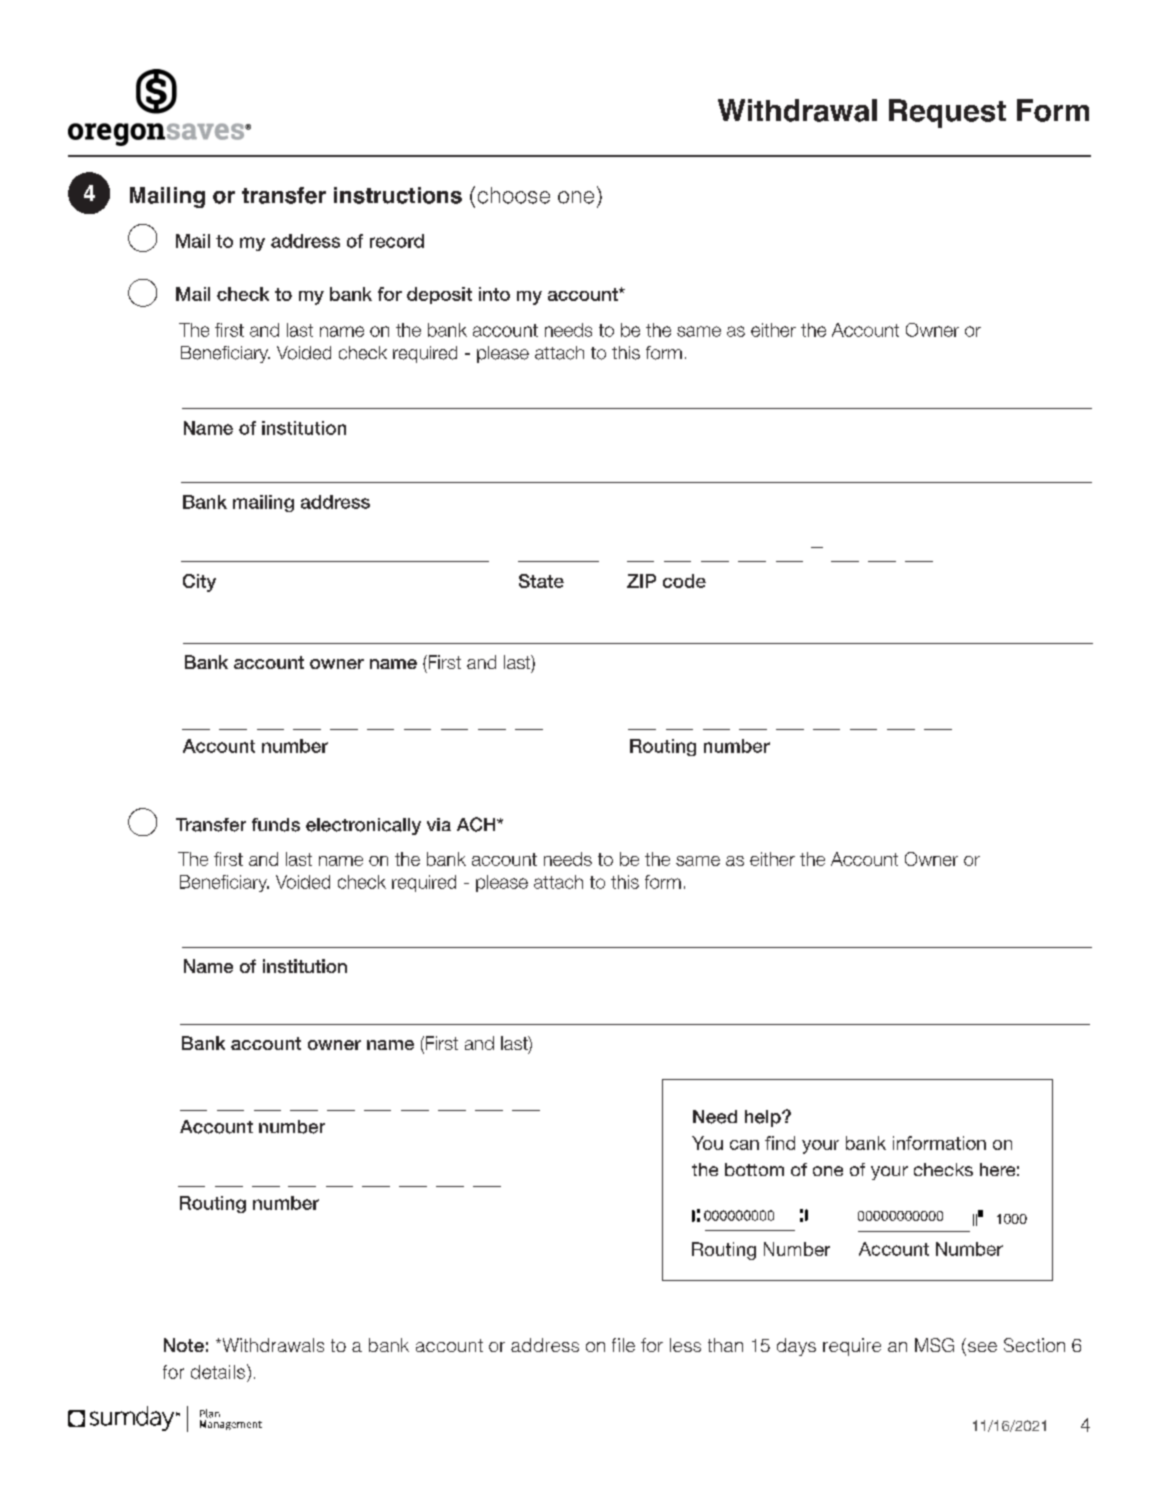 This page has height=1500, width=1159. What do you see at coordinates (947, 113) in the page?
I see `Request` at bounding box center [947, 113].
